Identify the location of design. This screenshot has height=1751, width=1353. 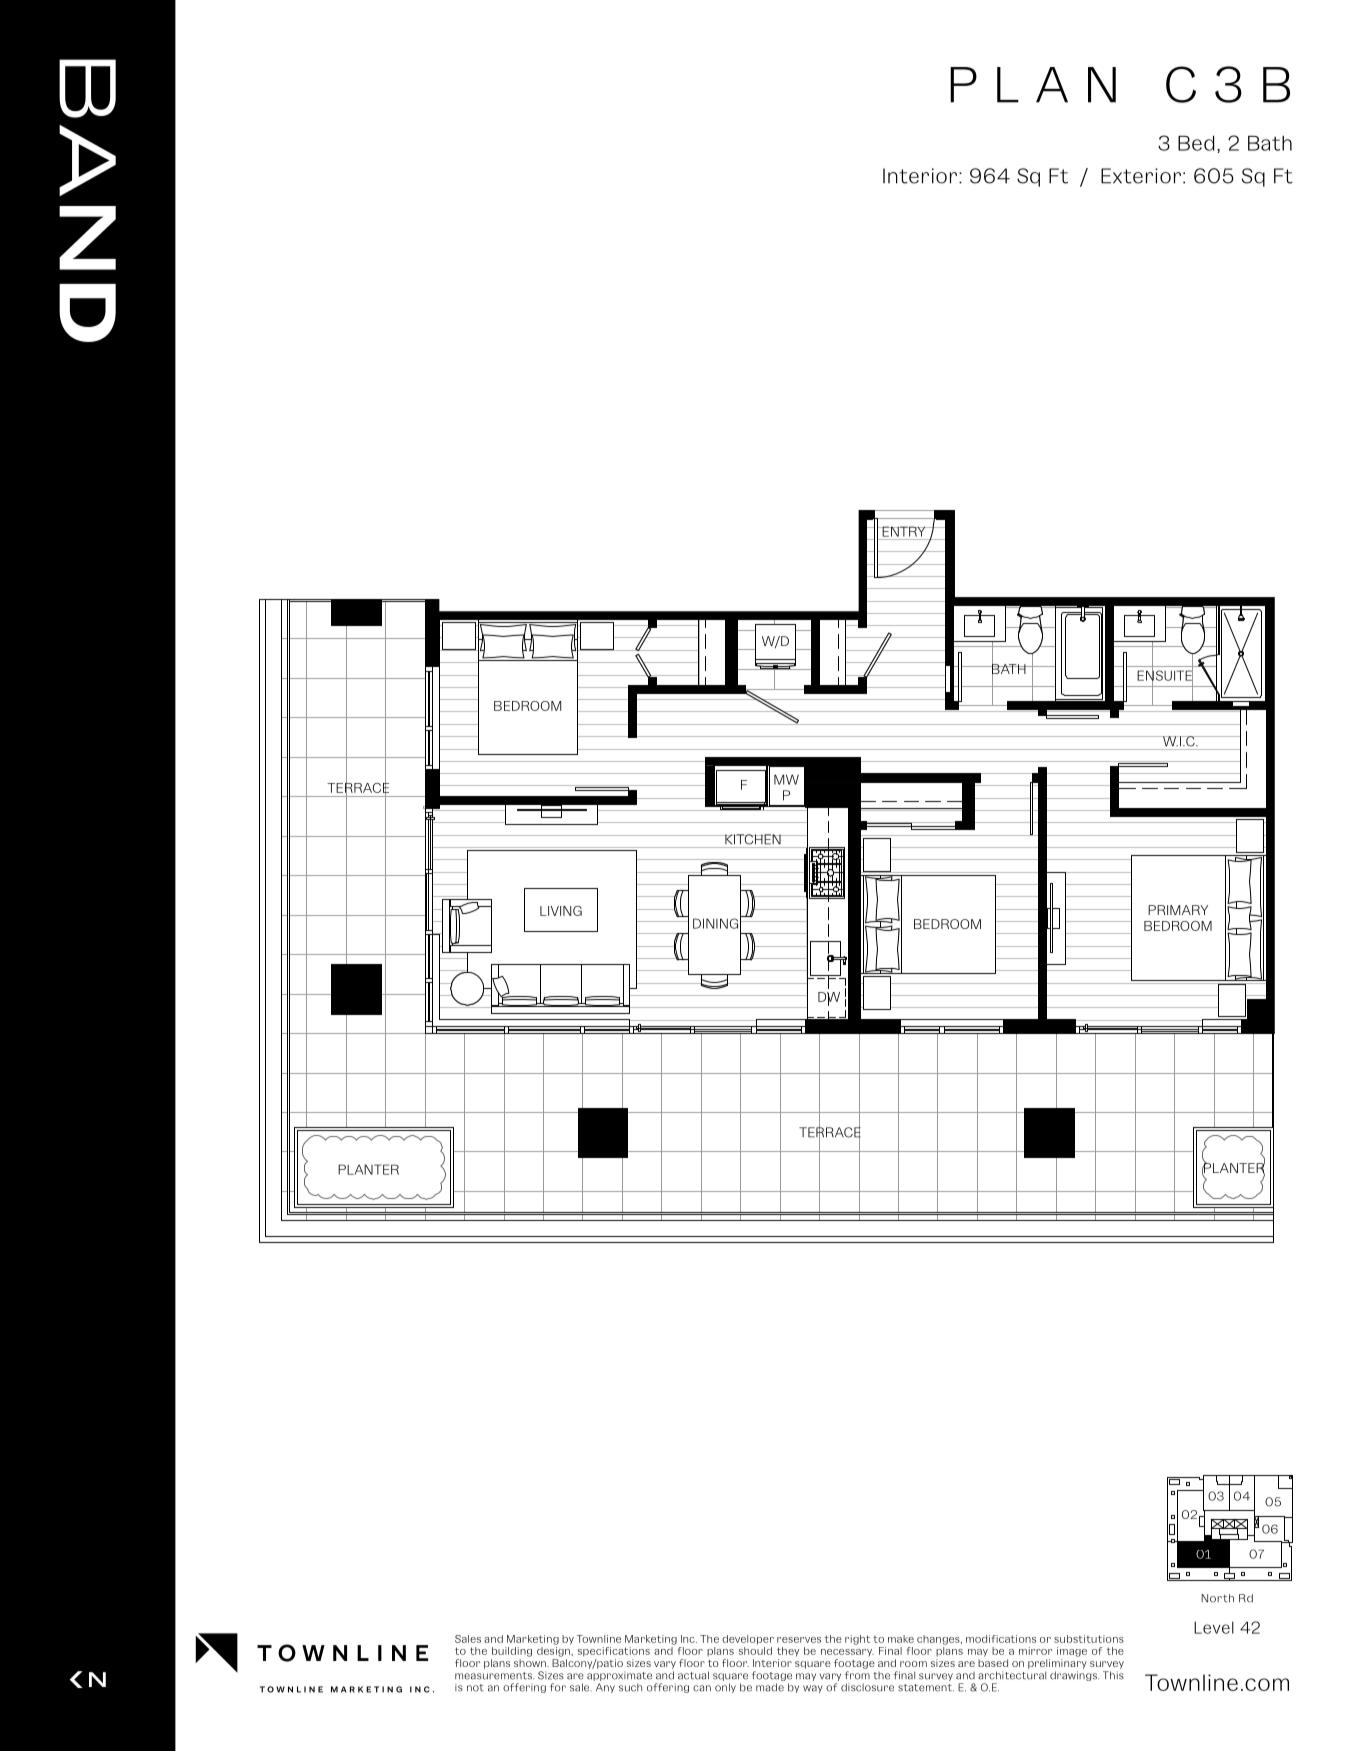
(554, 1652).
